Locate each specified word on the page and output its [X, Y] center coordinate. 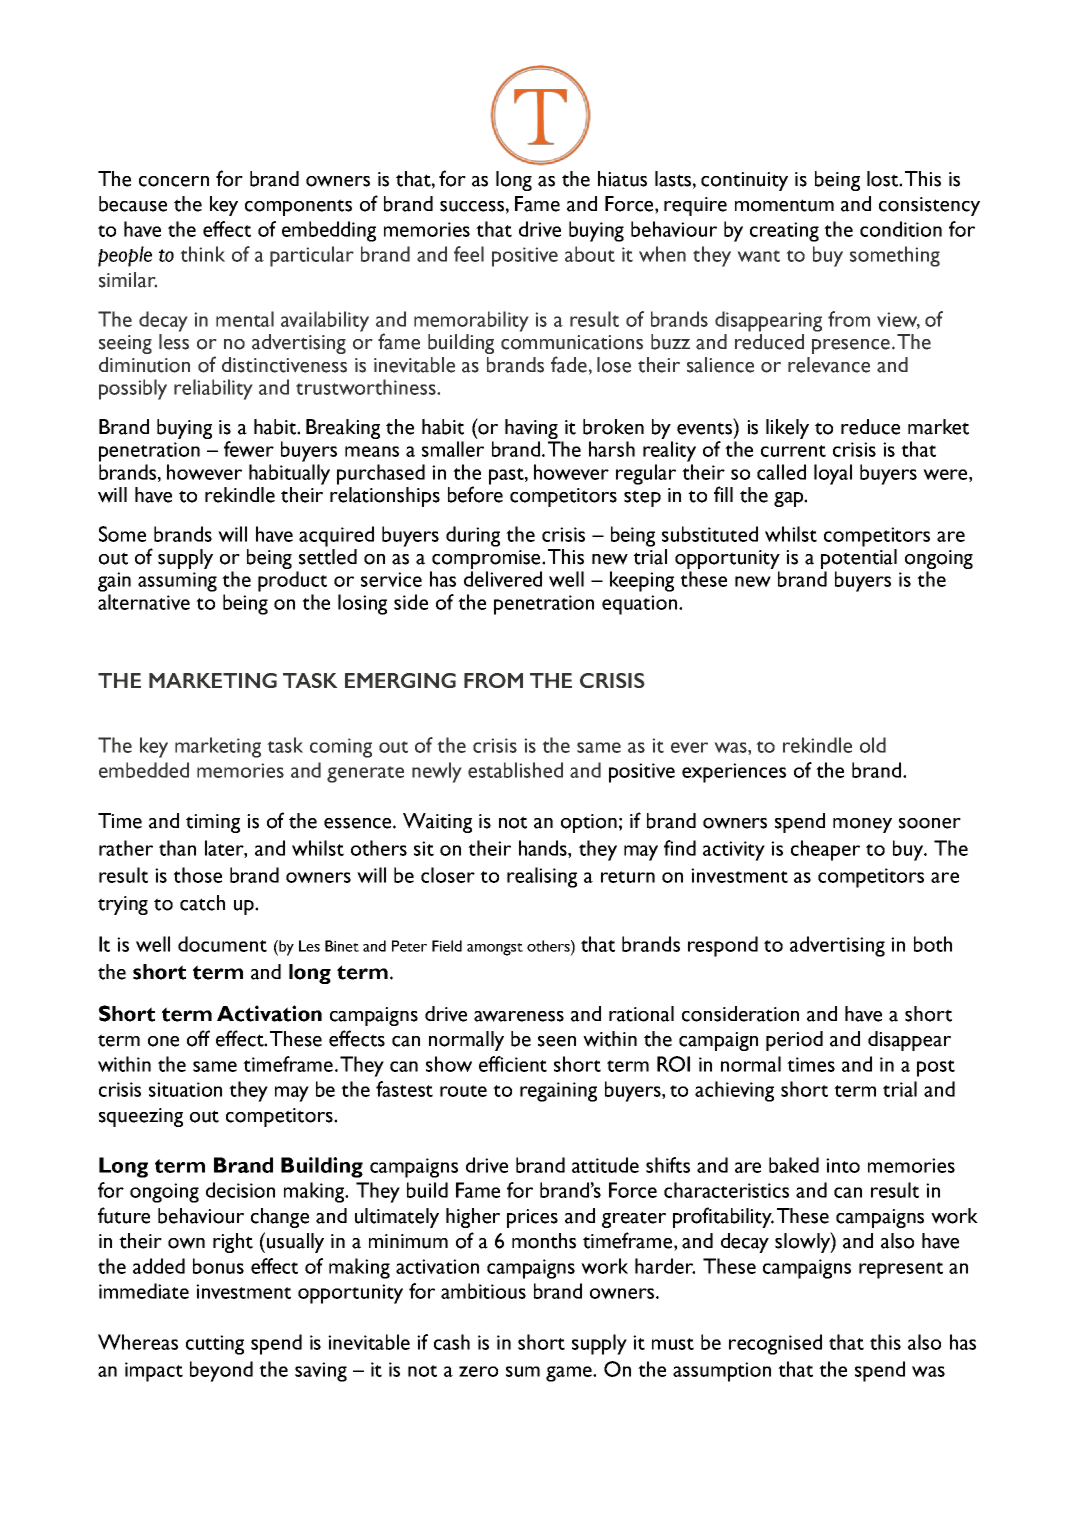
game [570, 1374]
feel [469, 254]
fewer [249, 449]
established [515, 770]
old [873, 745]
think [202, 254]
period [794, 1041]
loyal [833, 474]
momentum [784, 205]
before [475, 494]
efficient [513, 1064]
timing [213, 823]
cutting [215, 1345]
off [198, 1038]
